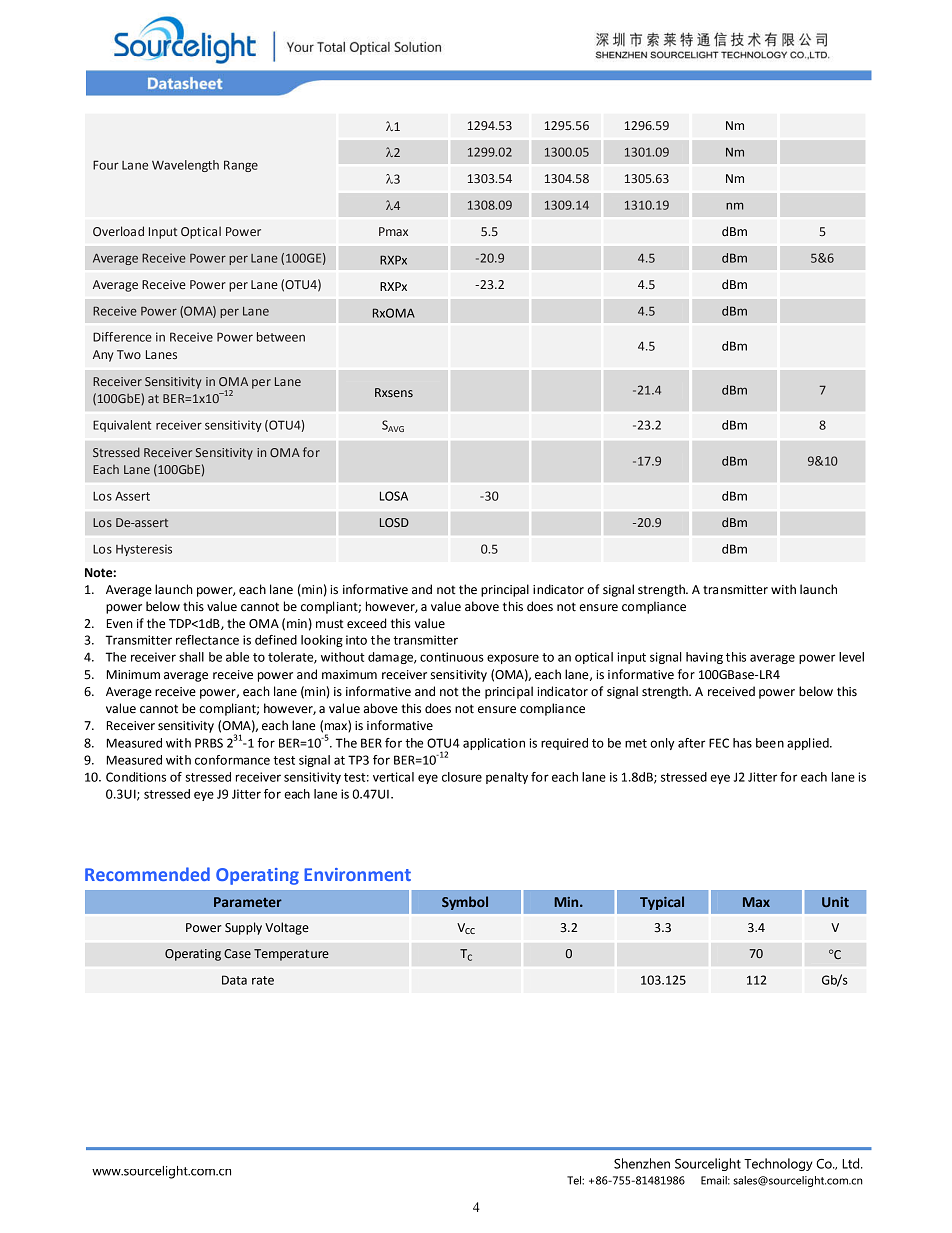  I want to click on having, so click(704, 658).
